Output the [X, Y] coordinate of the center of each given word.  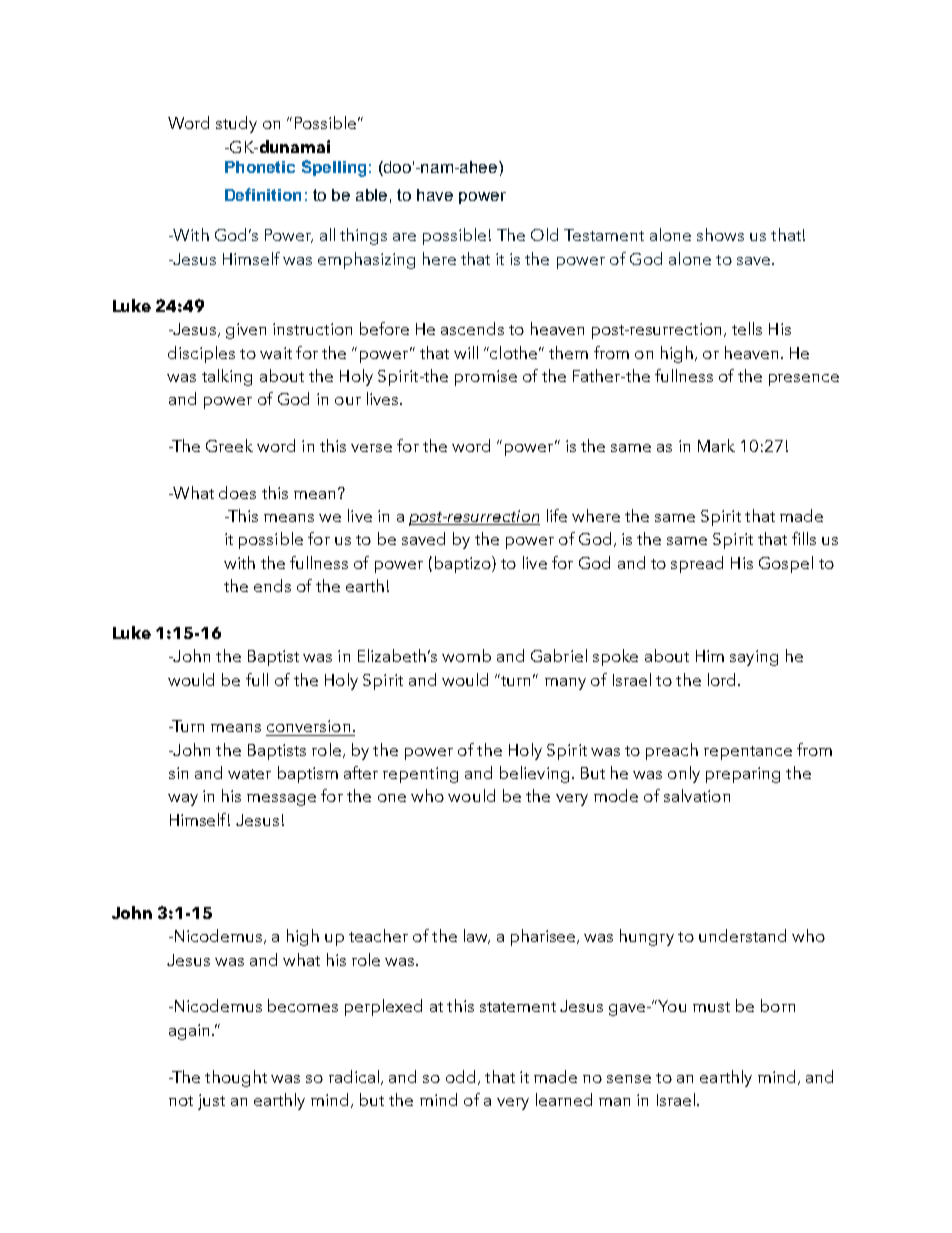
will [466, 352]
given [246, 331]
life [557, 515]
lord [721, 679]
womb [466, 655]
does [237, 492]
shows [720, 234]
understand [742, 935]
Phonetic [260, 167]
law [477, 936]
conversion [308, 726]
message [281, 800]
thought [236, 1078]
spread [697, 564]
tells [747, 328]
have [435, 195]
